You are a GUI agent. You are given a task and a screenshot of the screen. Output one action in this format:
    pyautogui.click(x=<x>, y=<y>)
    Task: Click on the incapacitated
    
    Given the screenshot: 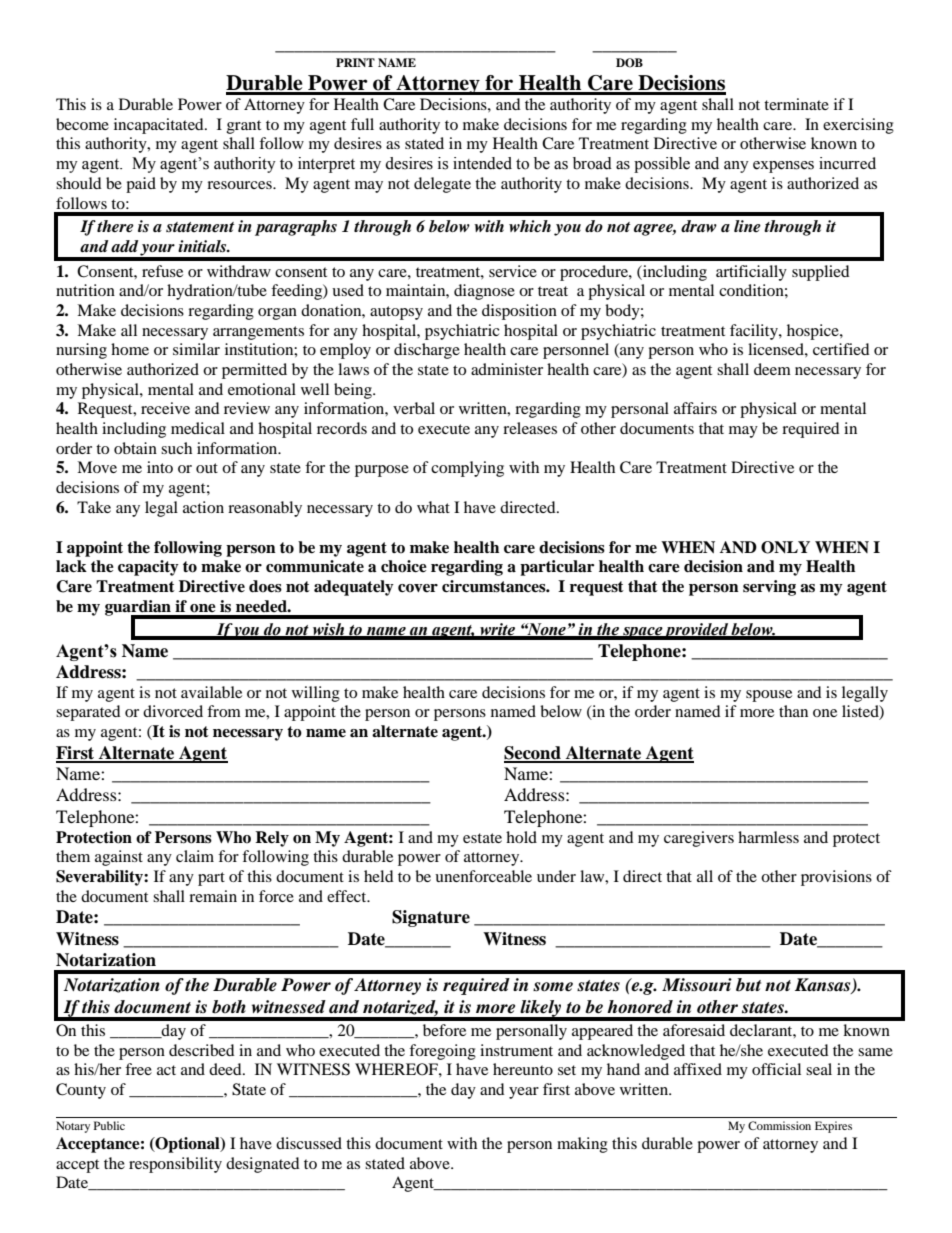 What is the action you would take?
    pyautogui.click(x=160, y=126)
